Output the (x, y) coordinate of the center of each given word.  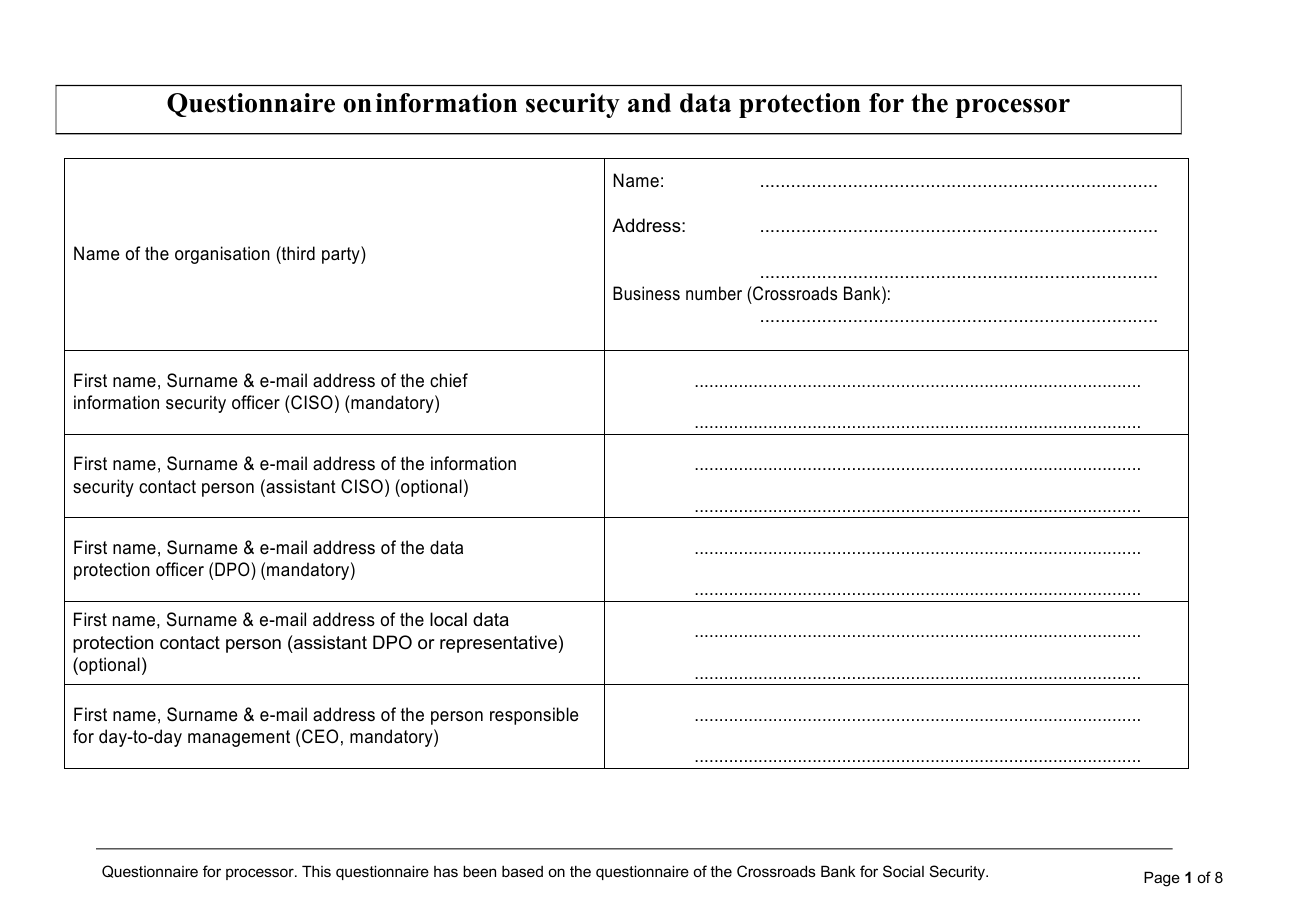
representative (498, 644)
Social (903, 871)
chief (449, 380)
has (446, 871)
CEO (320, 736)
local (448, 619)
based (522, 871)
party (342, 255)
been (479, 871)
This (316, 871)
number (714, 293)
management (239, 738)
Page (1162, 879)
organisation (222, 255)
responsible (534, 716)
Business (646, 293)
